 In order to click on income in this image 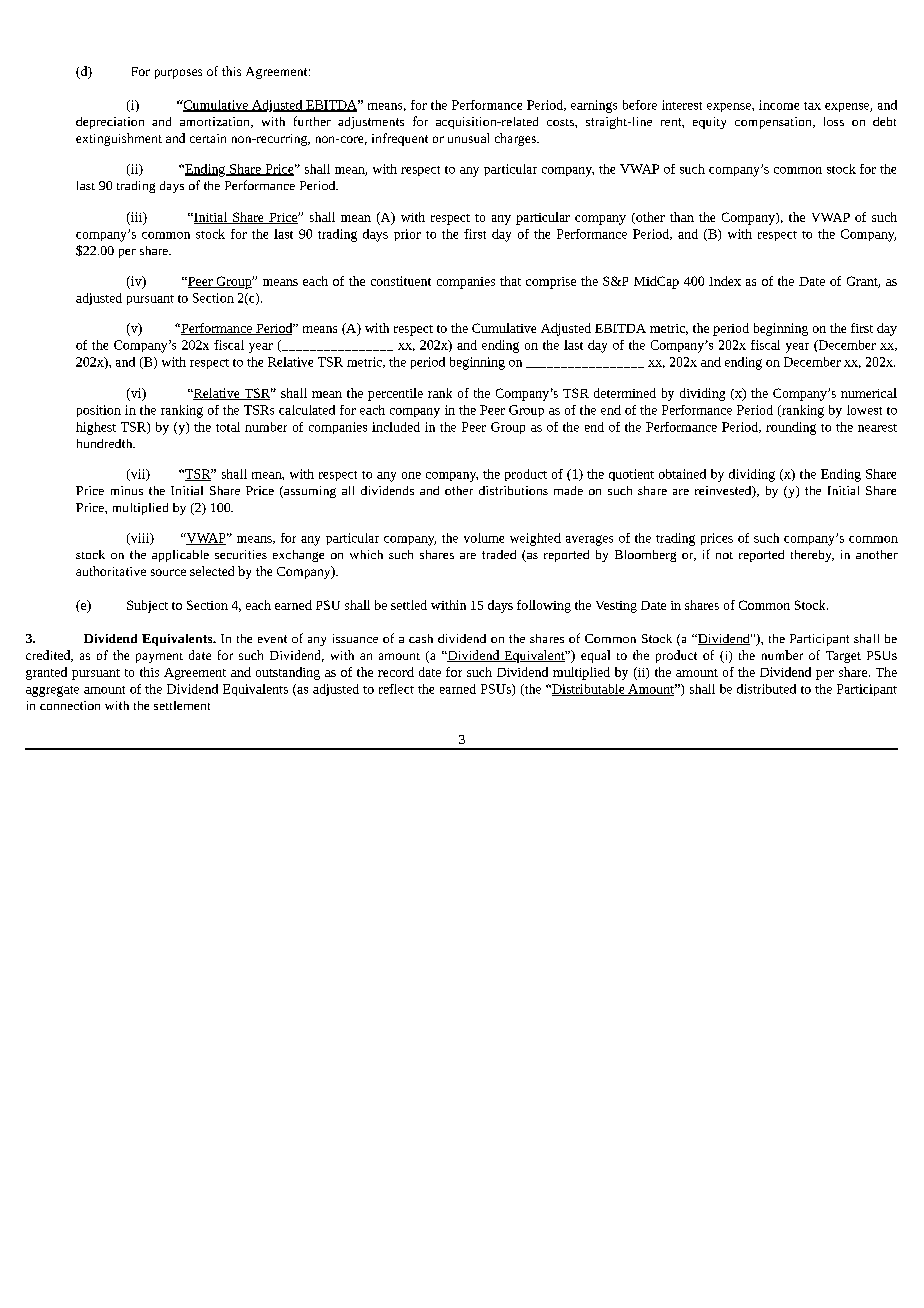, I will do `click(779, 105)`.
